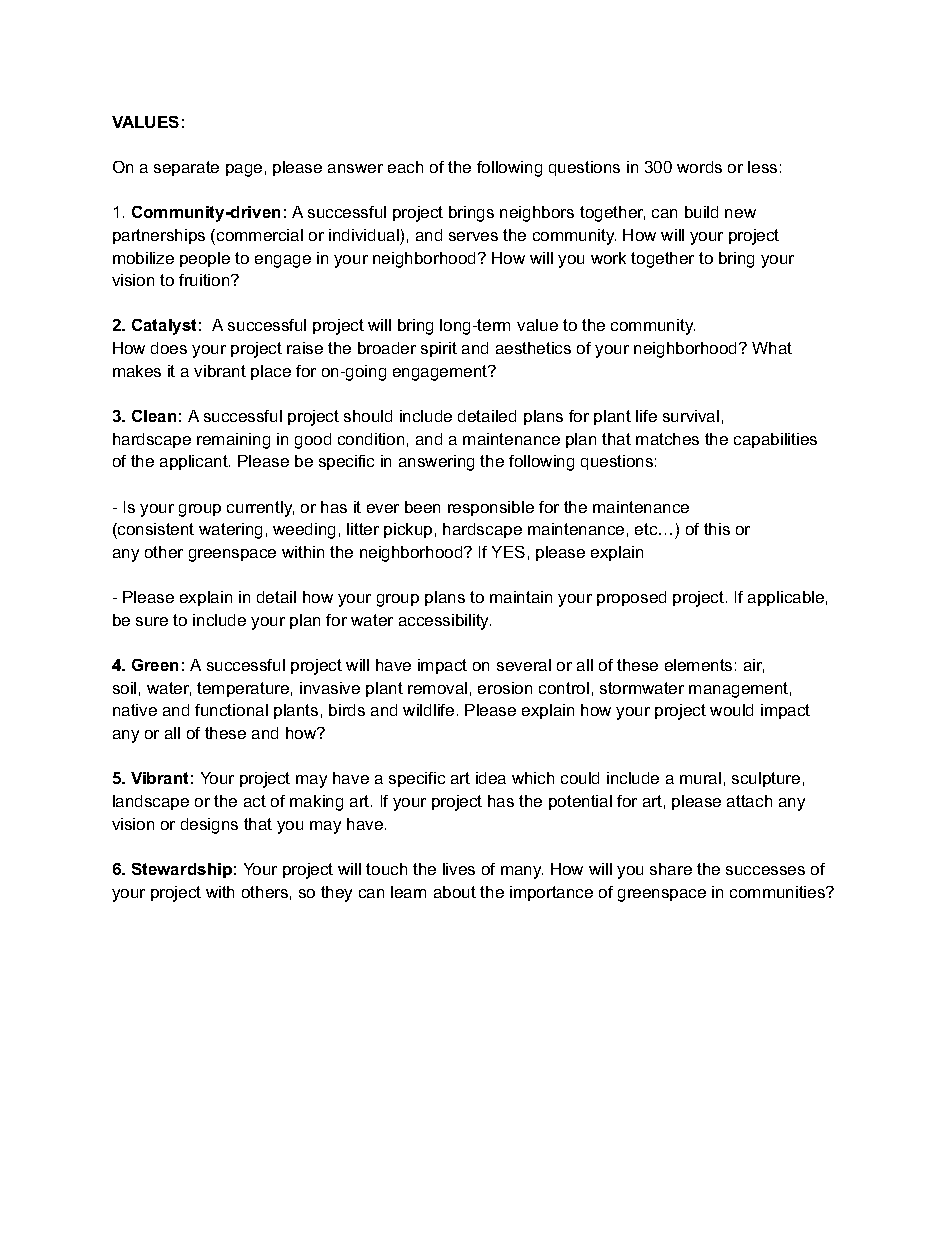 The width and height of the page is (952, 1233). Describe the element at coordinates (154, 416) in the page. I see `Clean` at that location.
